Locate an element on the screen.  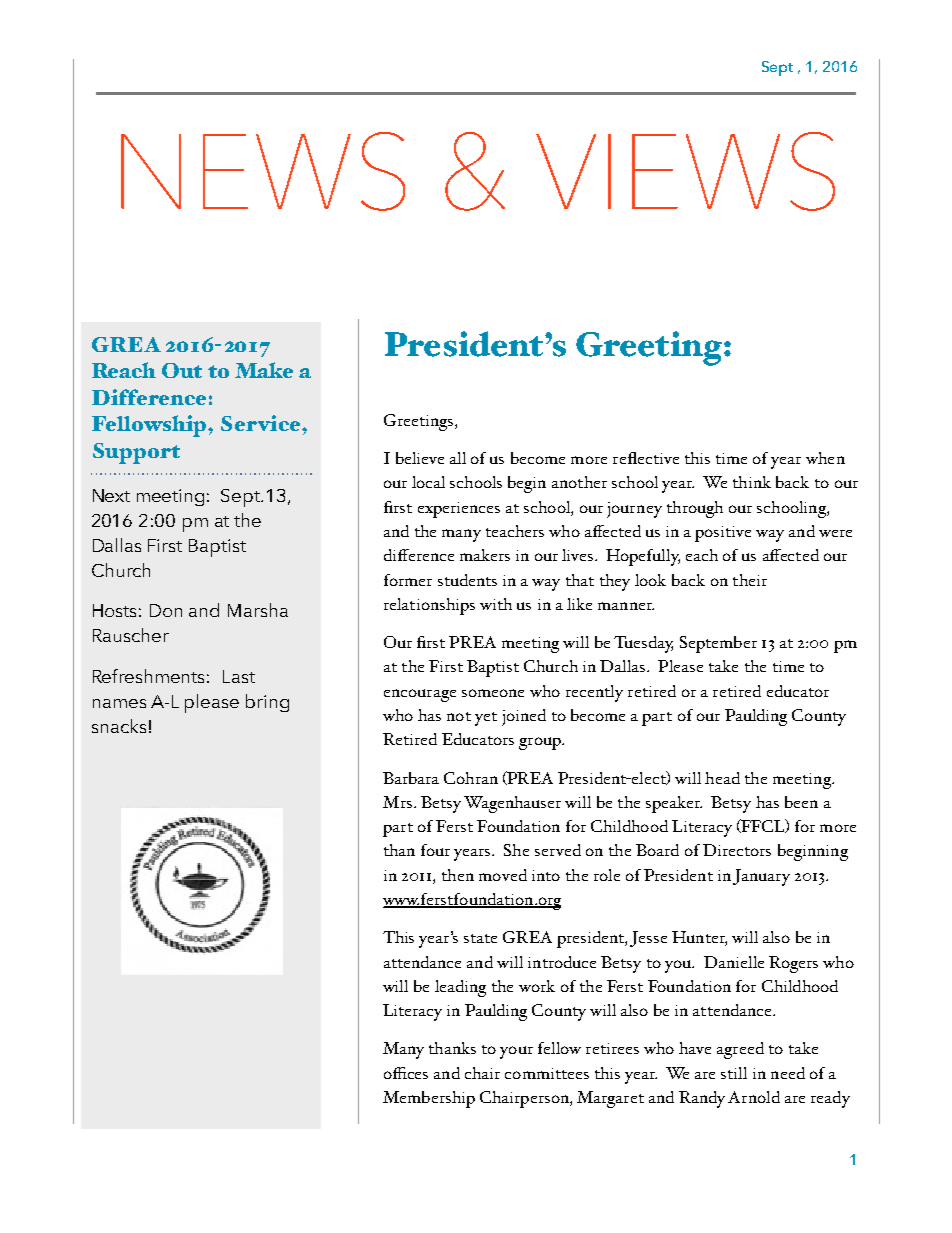
Support is located at coordinates (136, 453).
